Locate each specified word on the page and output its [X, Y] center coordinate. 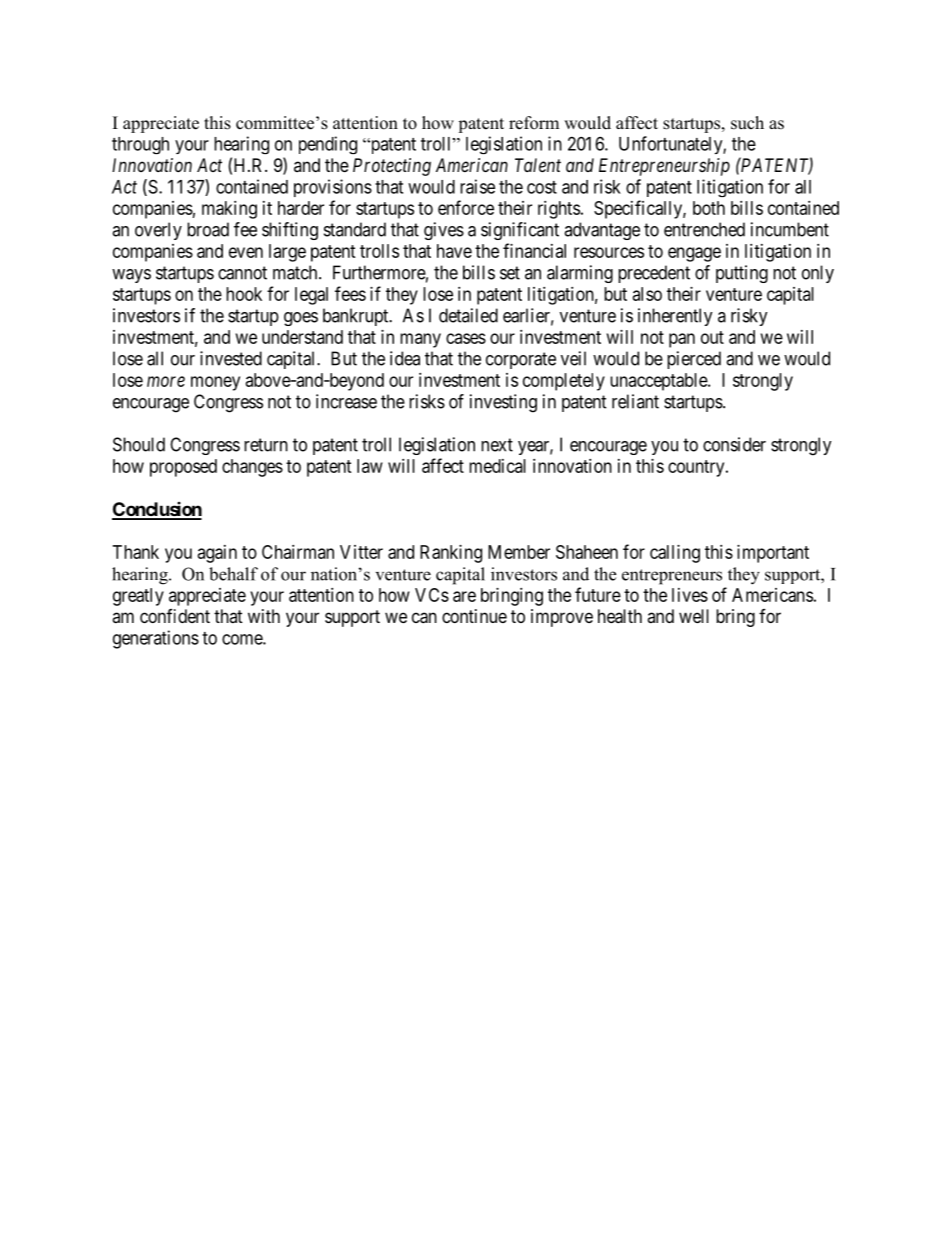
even [246, 252]
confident [175, 616]
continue [474, 616]
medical [497, 466]
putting [742, 274]
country [697, 468]
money [215, 383]
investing [503, 403]
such [747, 123]
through [140, 145]
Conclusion [157, 510]
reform [534, 123]
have [454, 251]
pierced [694, 360]
